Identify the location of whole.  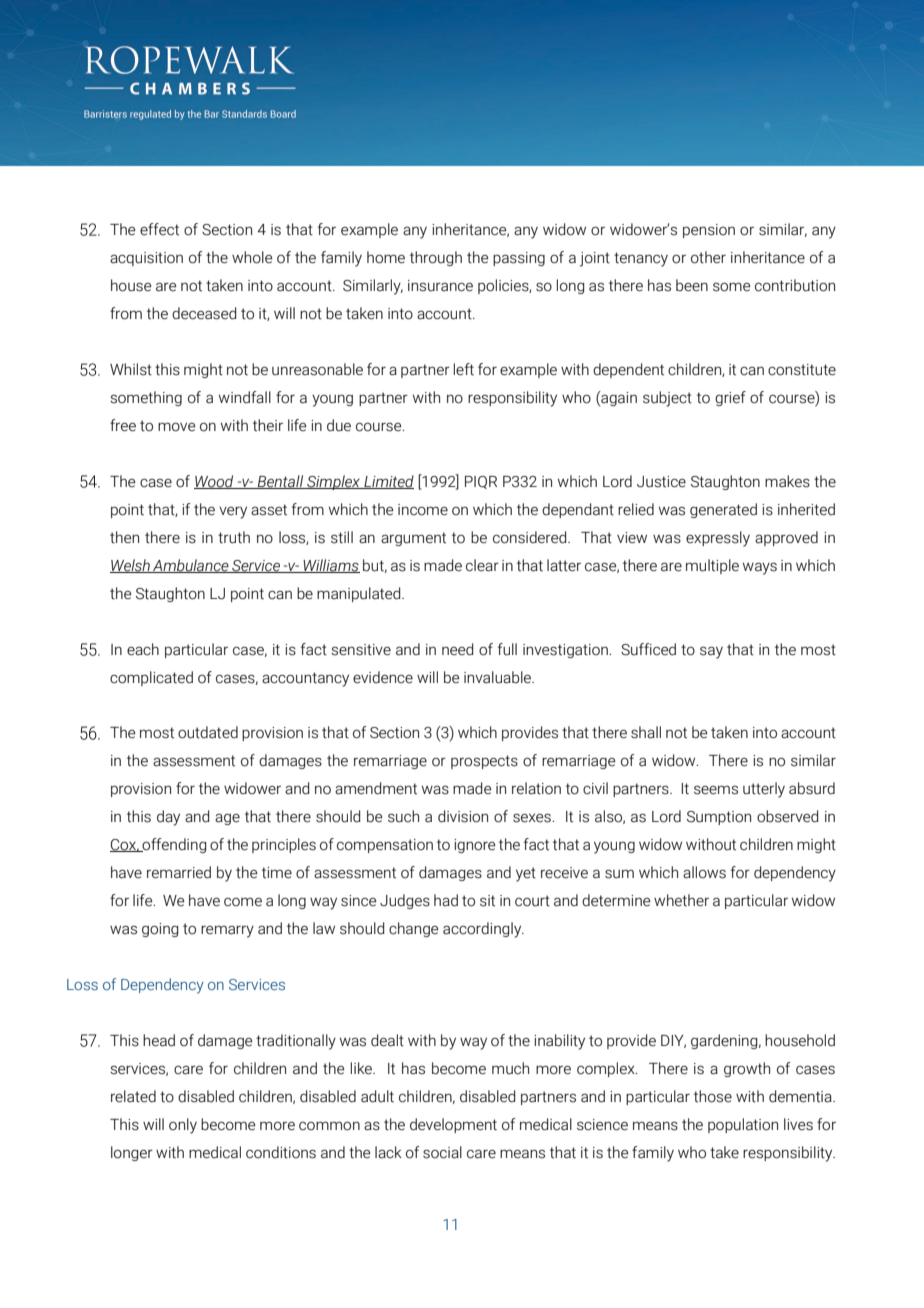
(252, 257).
